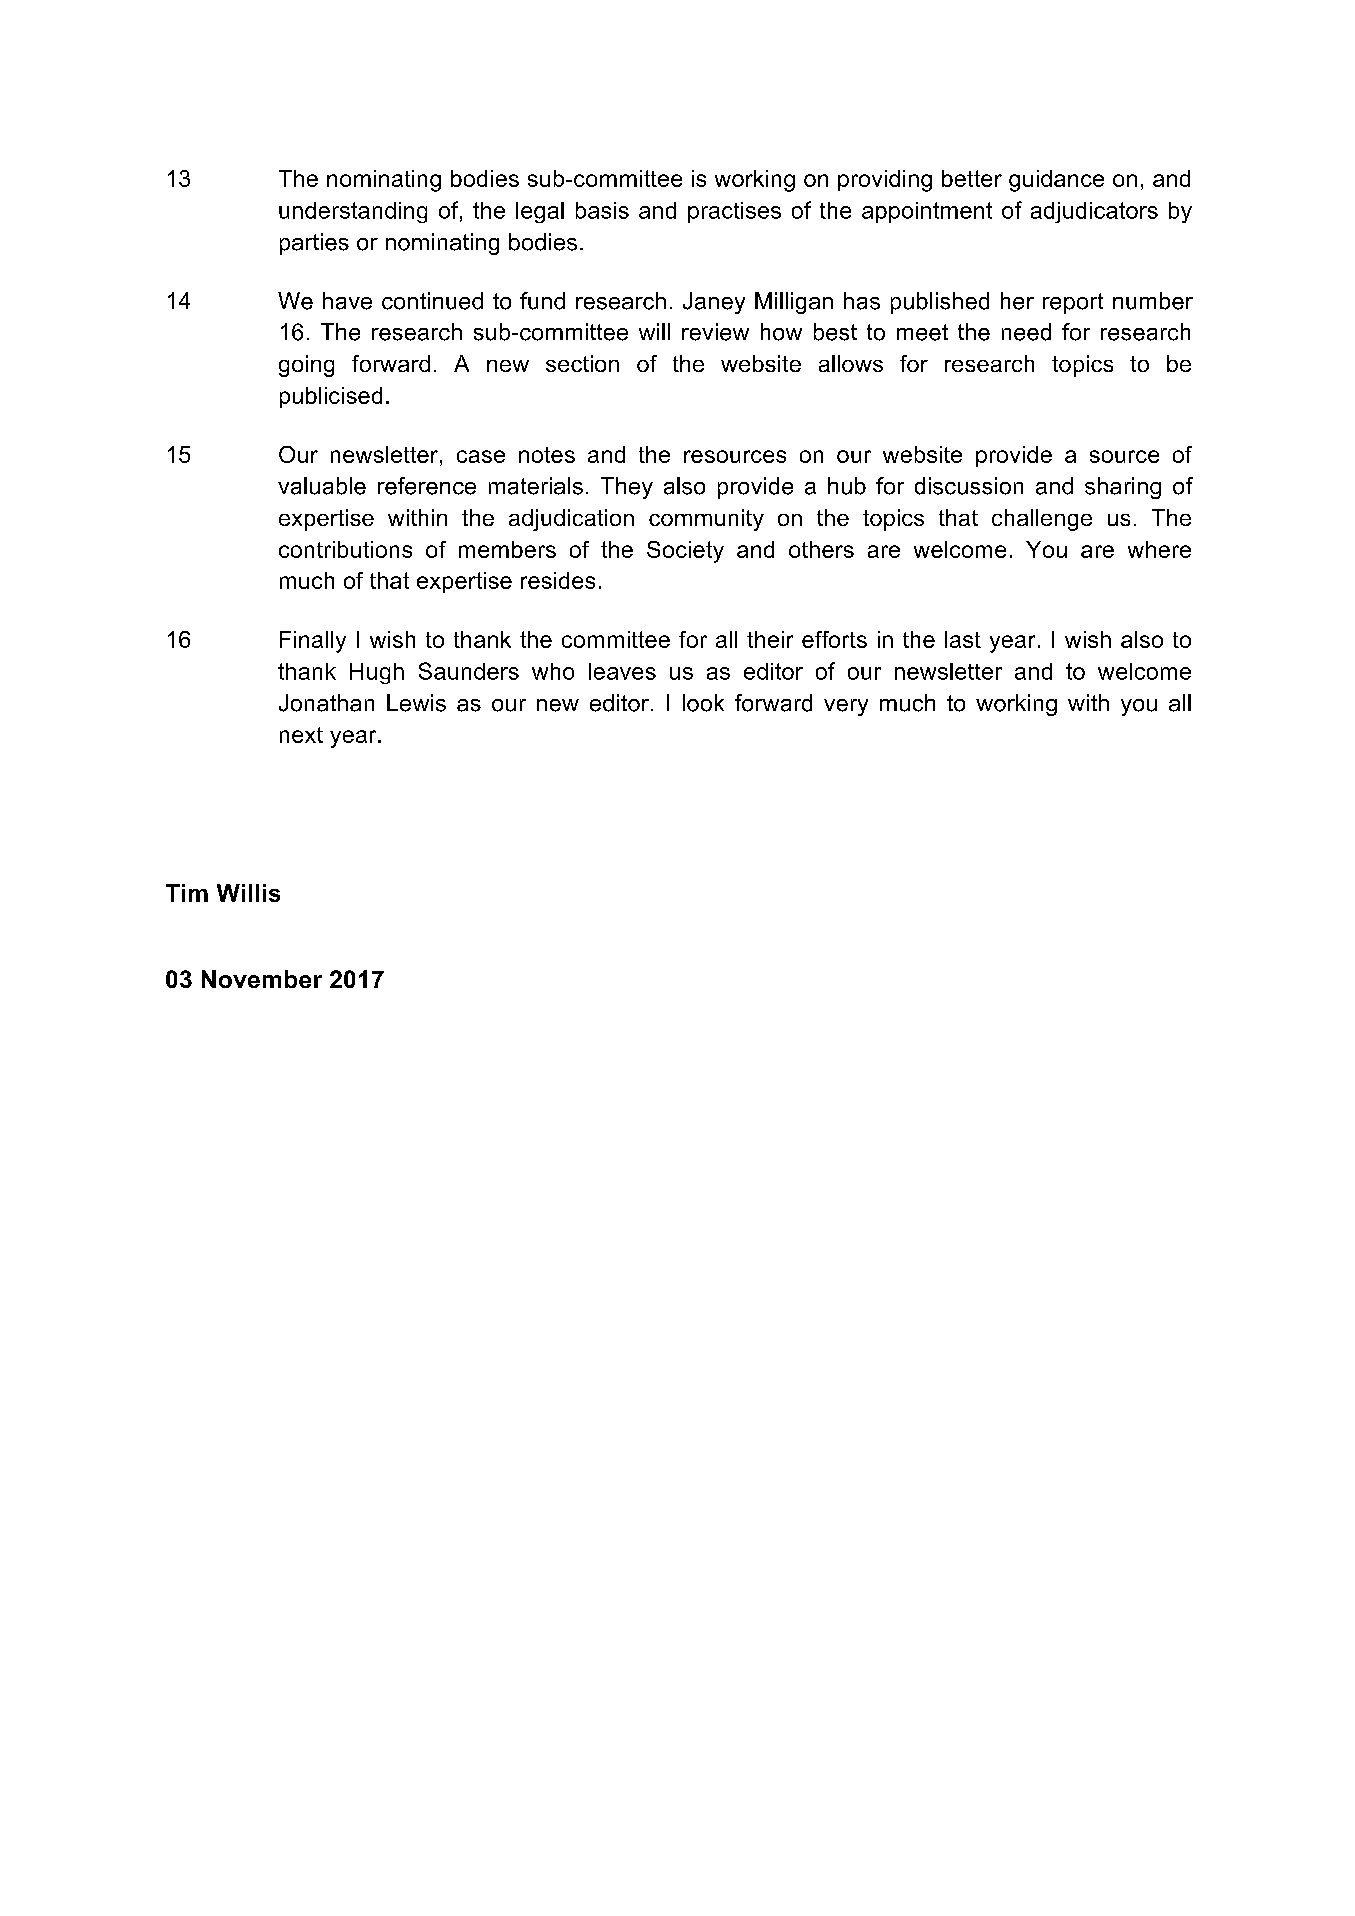 The width and height of the image is (1355, 1916). I want to click on contributions, so click(345, 549).
